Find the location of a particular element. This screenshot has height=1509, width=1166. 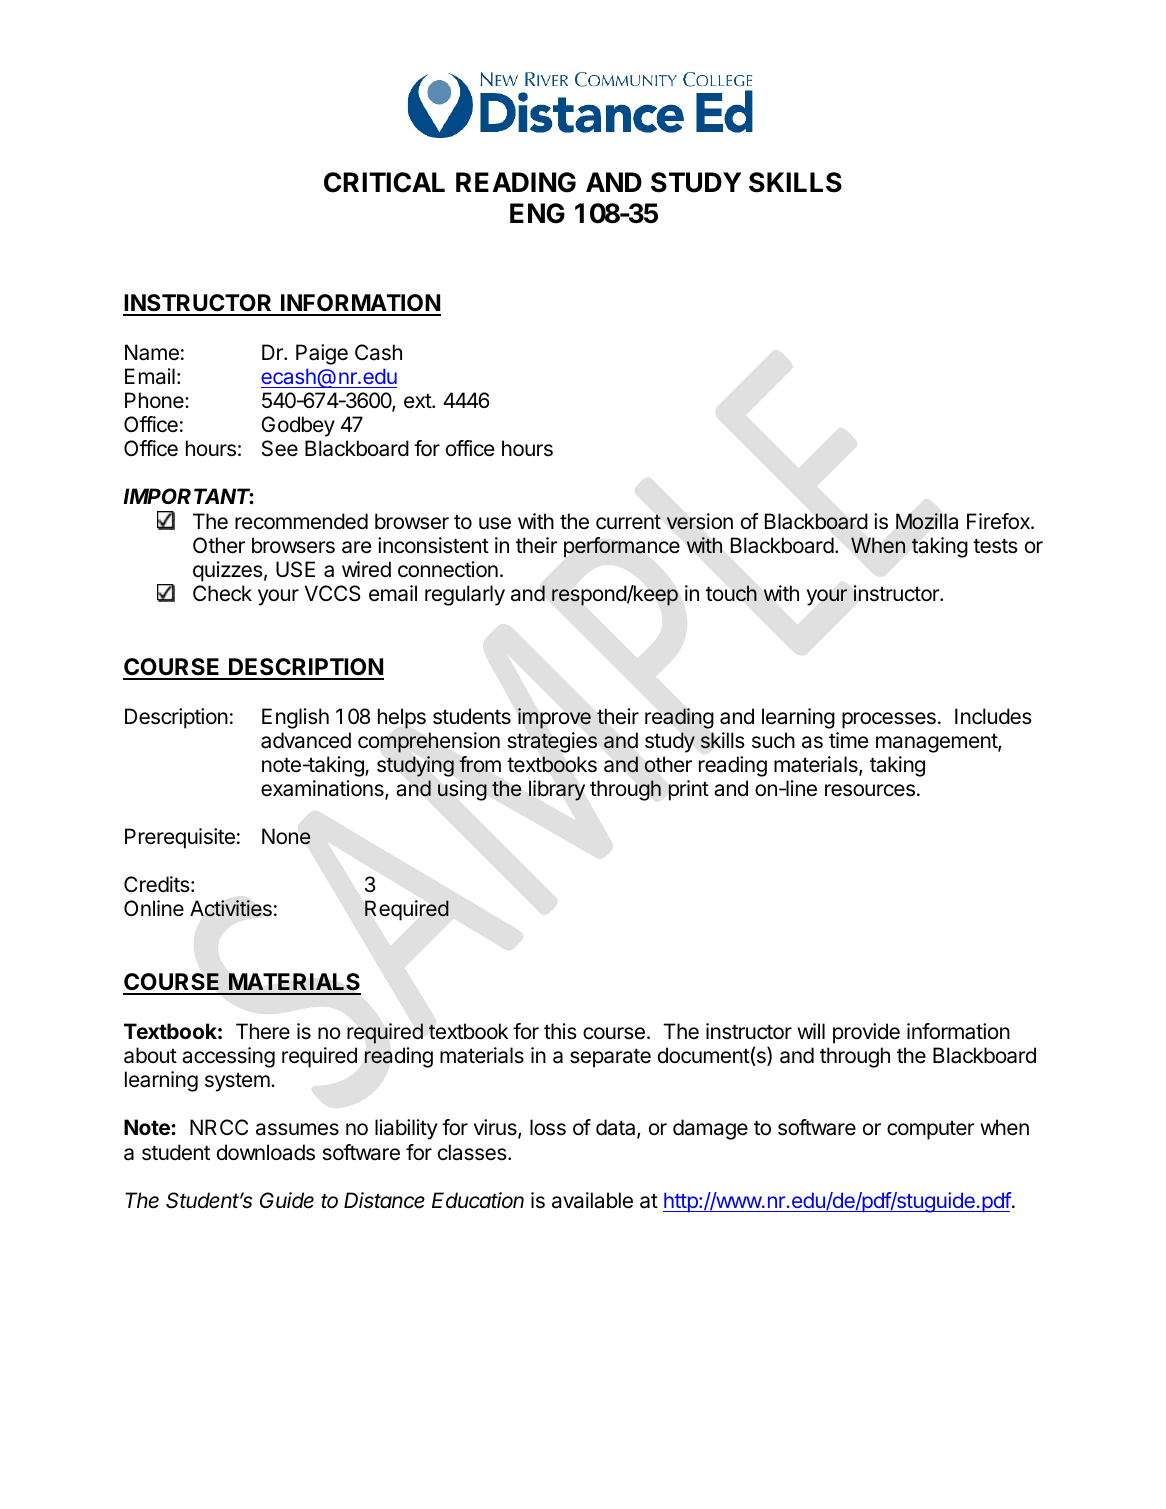

current is located at coordinates (628, 522).
